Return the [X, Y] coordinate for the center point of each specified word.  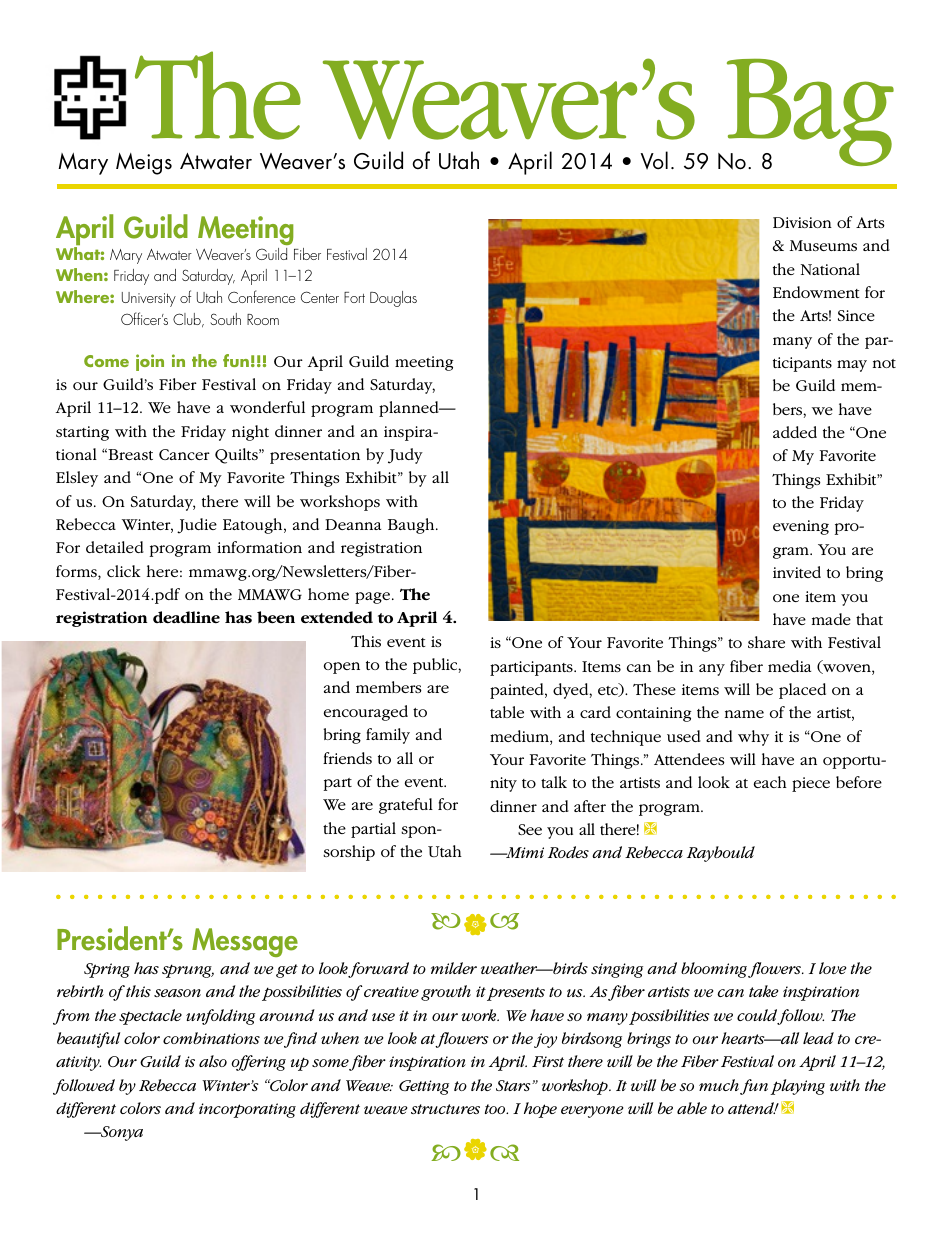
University [149, 299]
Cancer [184, 454]
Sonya [121, 1133]
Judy [405, 456]
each [770, 782]
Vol [654, 160]
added [795, 432]
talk [554, 782]
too [496, 1109]
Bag [809, 114]
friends [347, 758]
